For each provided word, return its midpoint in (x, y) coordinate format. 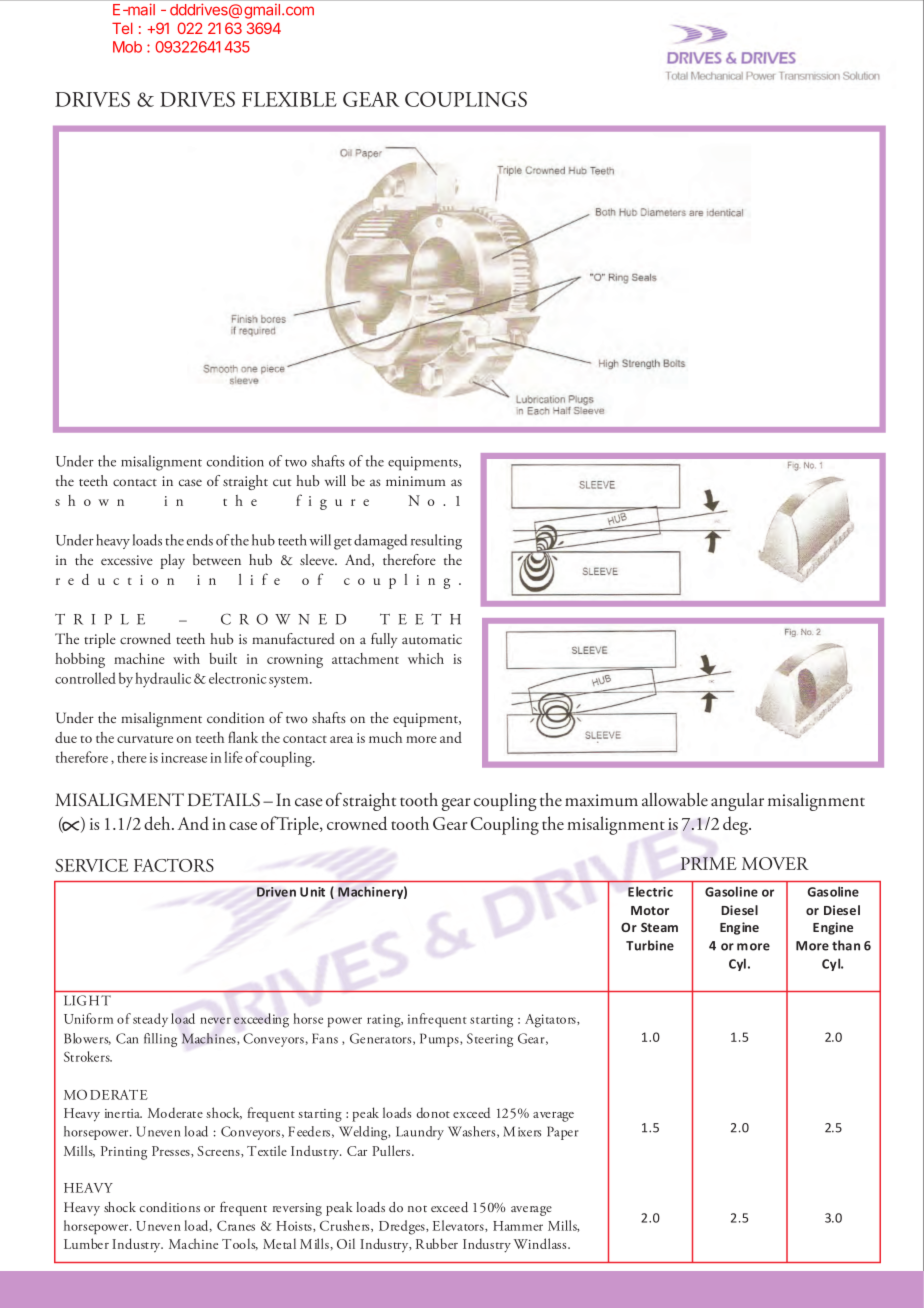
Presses (172, 1152)
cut (282, 482)
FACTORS (174, 865)
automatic (432, 639)
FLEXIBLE (289, 99)
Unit (312, 892)
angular (737, 802)
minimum (416, 481)
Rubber (437, 1243)
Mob (127, 47)
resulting (436, 542)
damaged (380, 542)
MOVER (775, 863)
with (186, 658)
